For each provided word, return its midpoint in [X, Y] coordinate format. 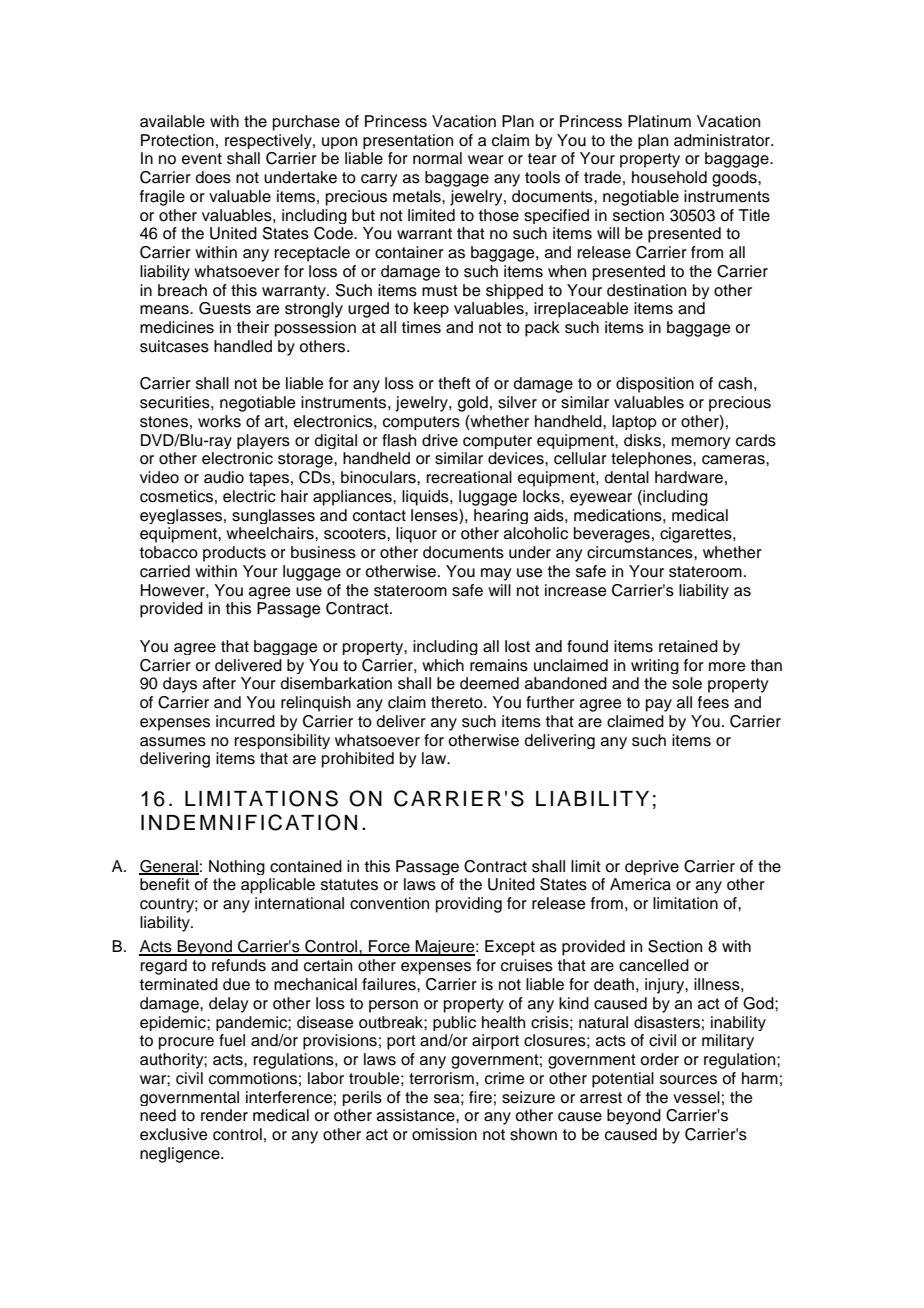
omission [444, 1134]
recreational [469, 477]
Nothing [237, 867]
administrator [723, 140]
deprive [652, 867]
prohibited [358, 760]
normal [437, 158]
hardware [689, 477]
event [202, 159]
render [224, 1115]
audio [224, 477]
